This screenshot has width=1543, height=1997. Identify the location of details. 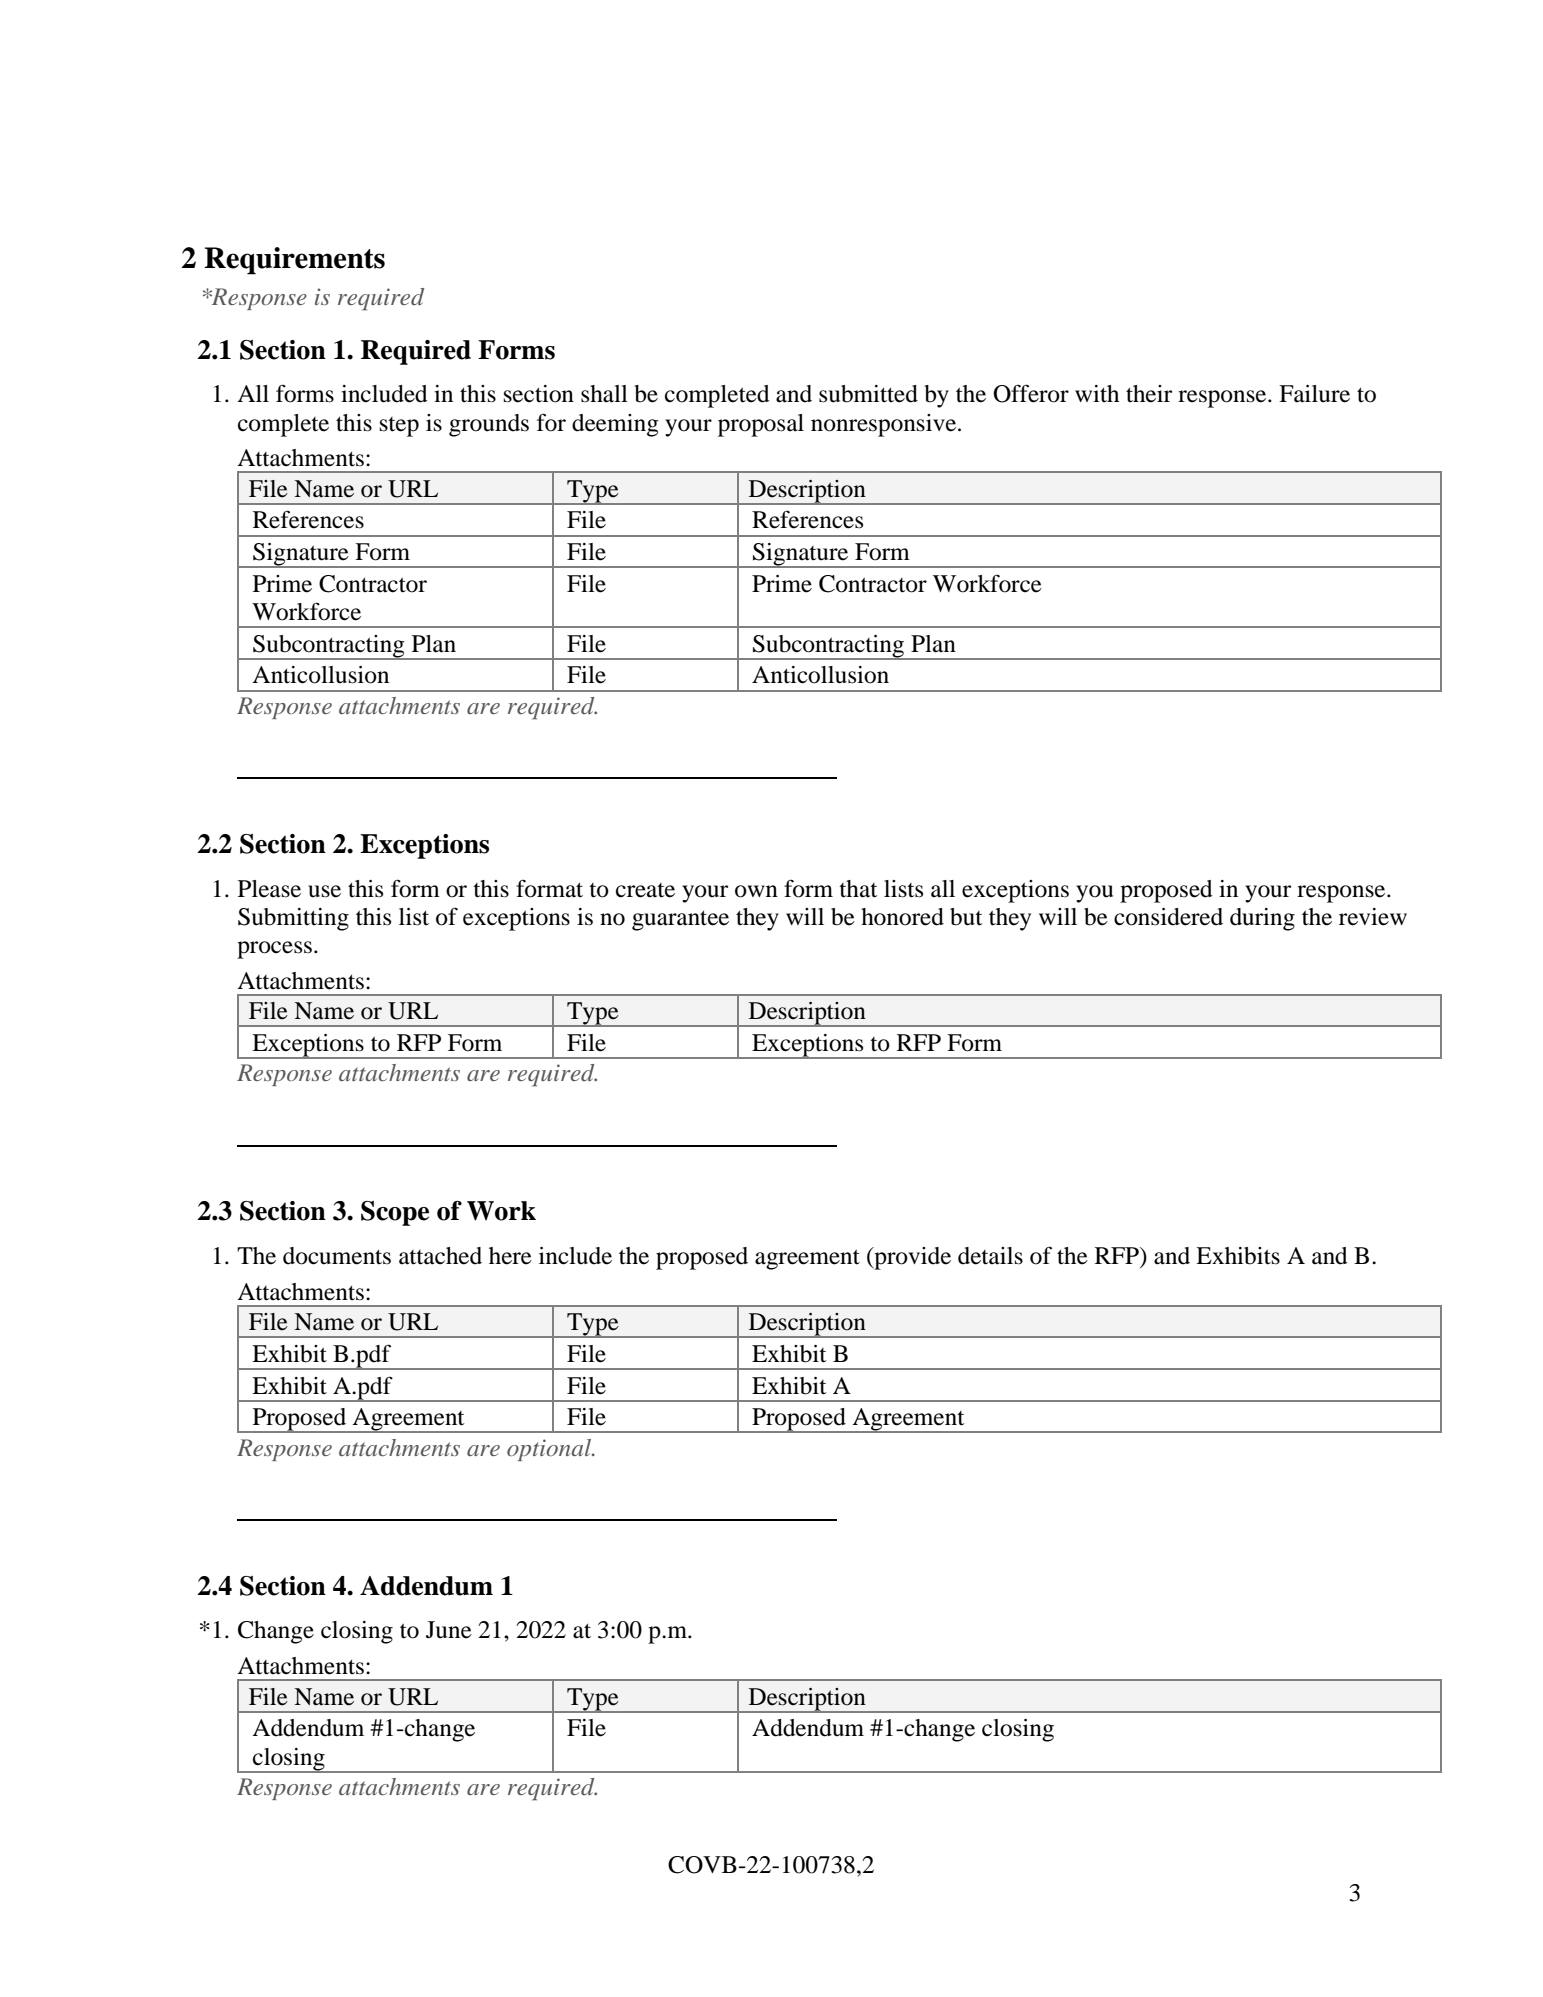
(990, 1256).
